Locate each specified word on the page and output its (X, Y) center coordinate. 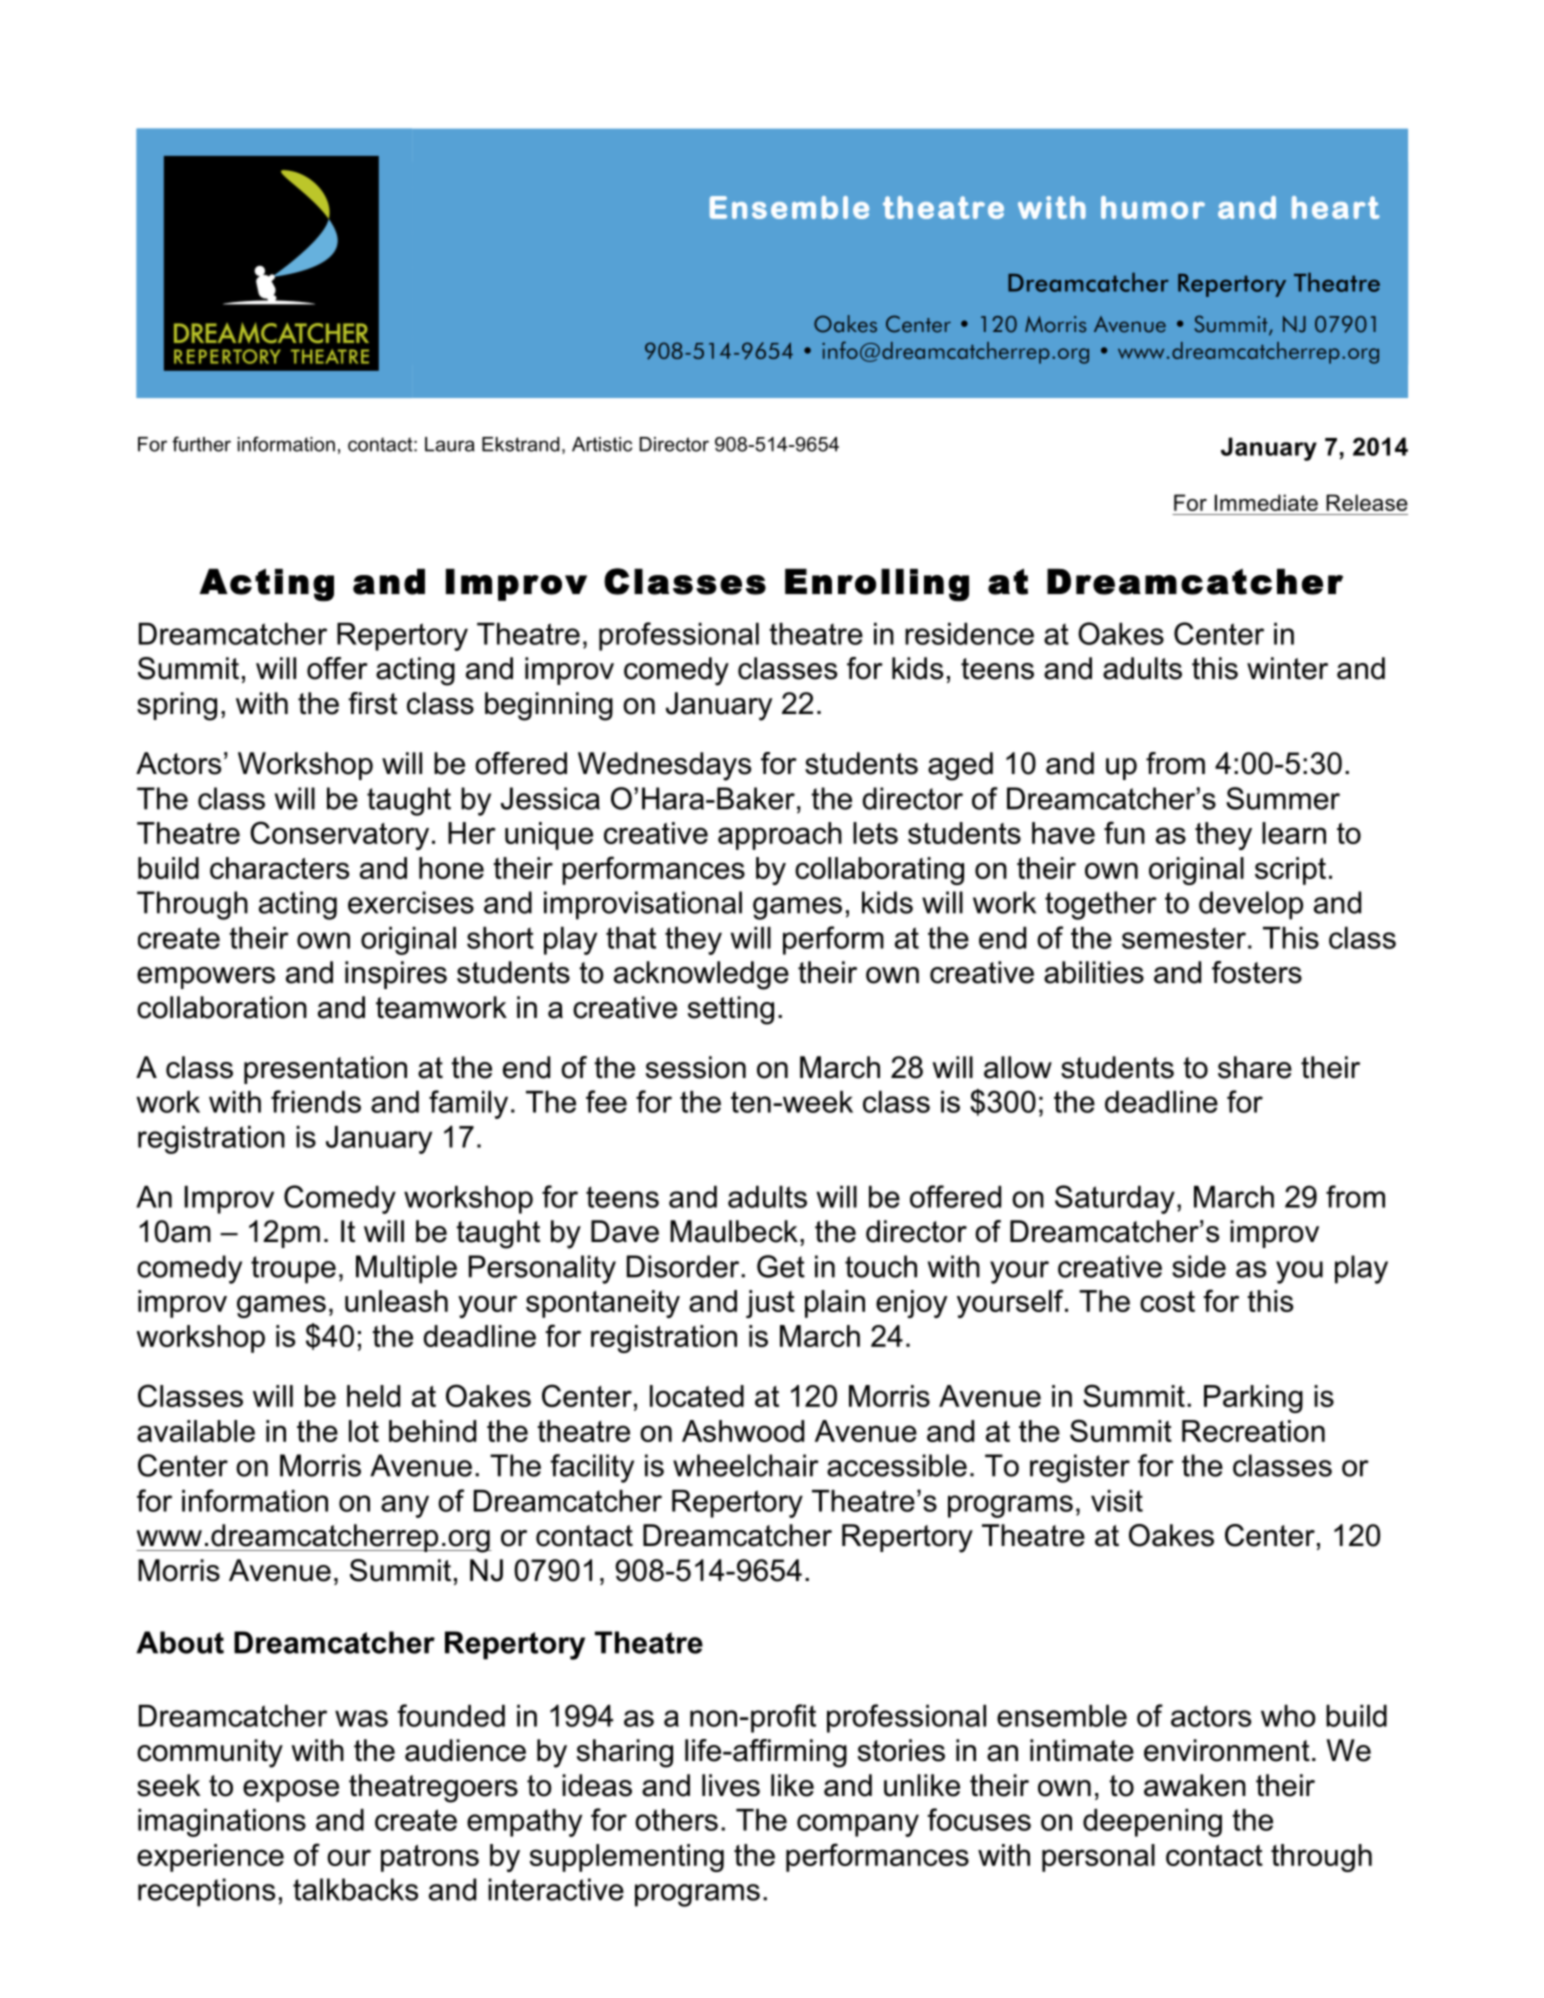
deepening (1152, 1823)
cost (1167, 1301)
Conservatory (339, 835)
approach (780, 836)
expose (291, 1791)
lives (731, 1785)
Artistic (602, 444)
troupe (293, 1270)
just (770, 1304)
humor (1153, 207)
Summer (1283, 798)
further (201, 444)
